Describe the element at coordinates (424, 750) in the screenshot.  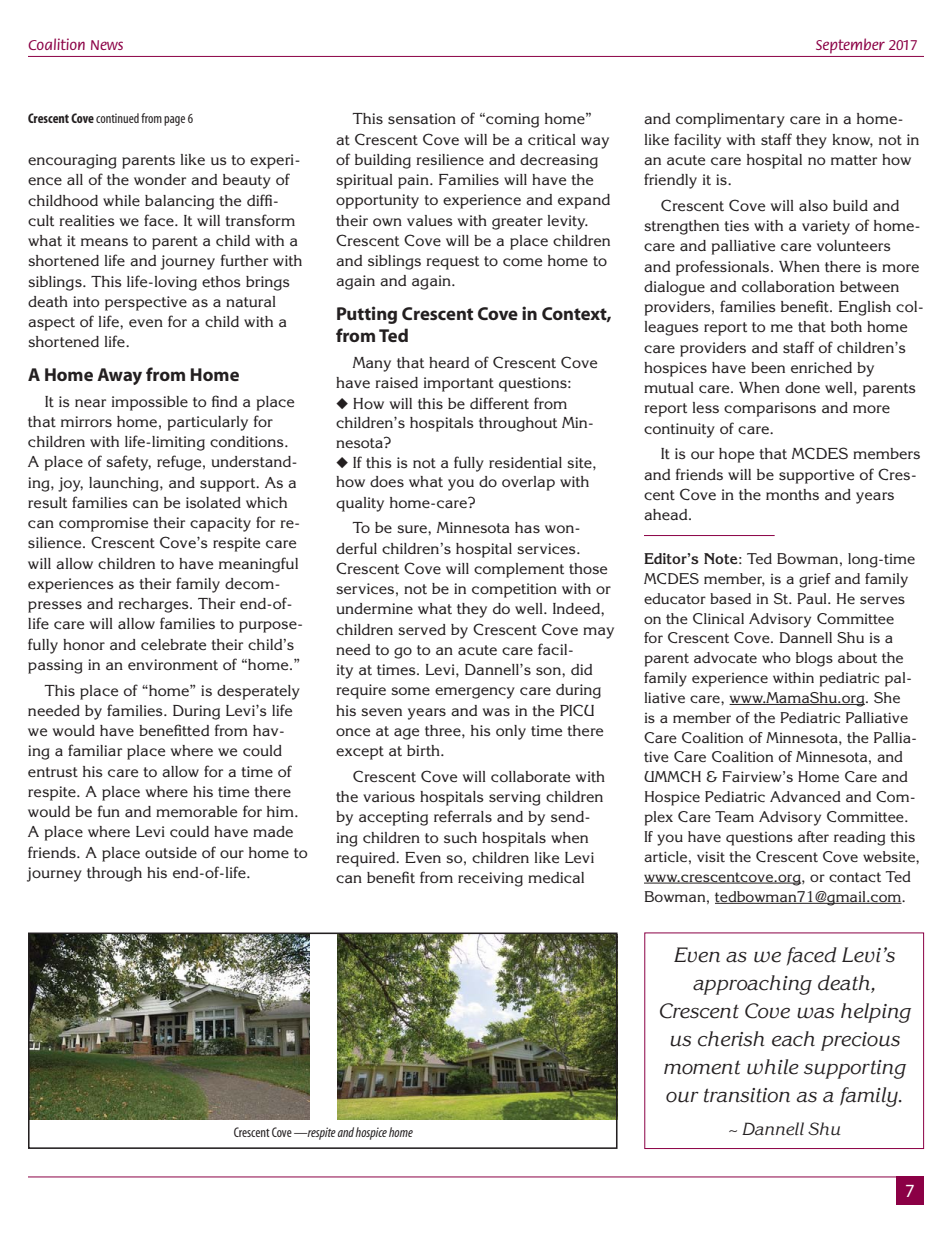
I see `birth` at that location.
